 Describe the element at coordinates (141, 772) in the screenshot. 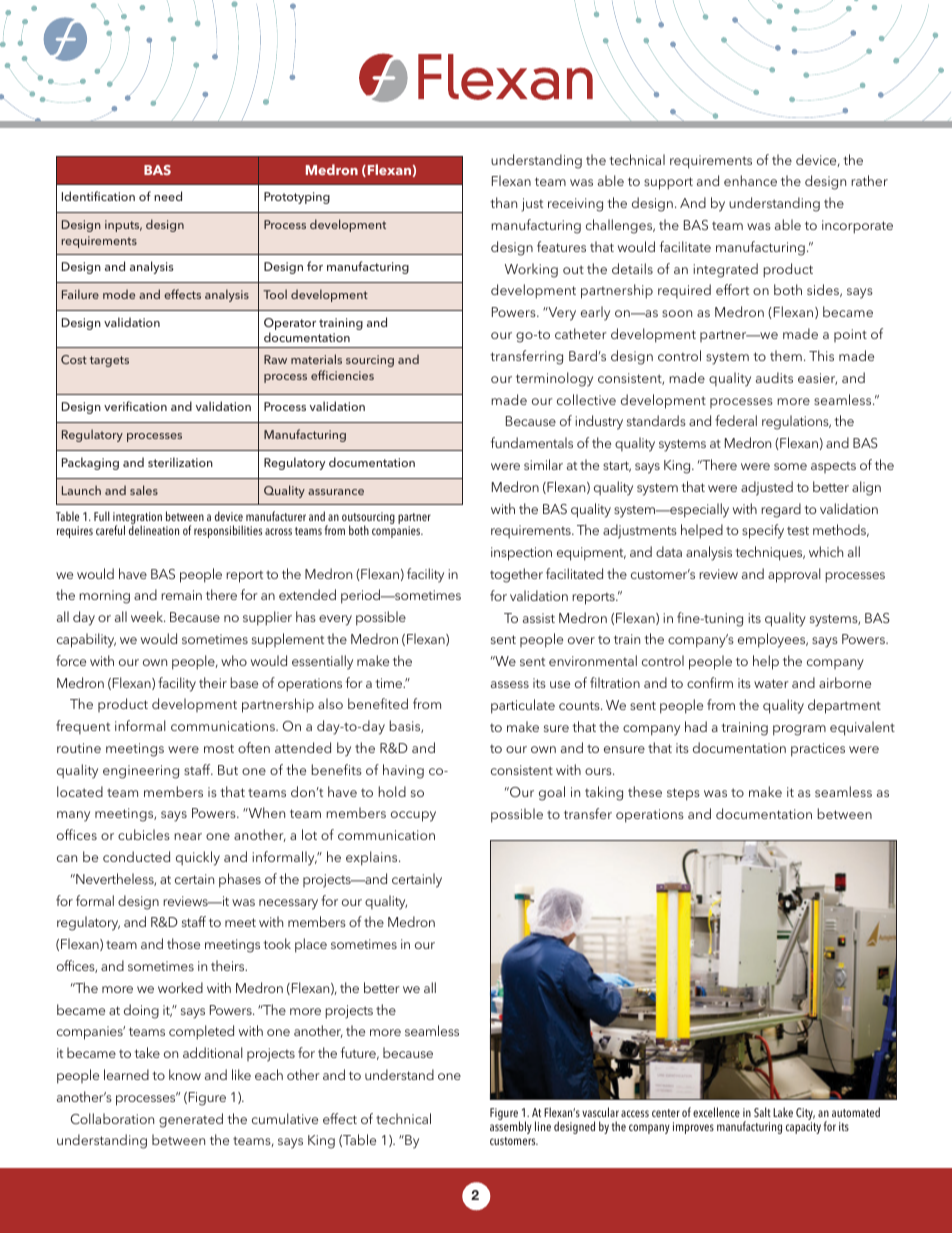

I see `engineering` at that location.
